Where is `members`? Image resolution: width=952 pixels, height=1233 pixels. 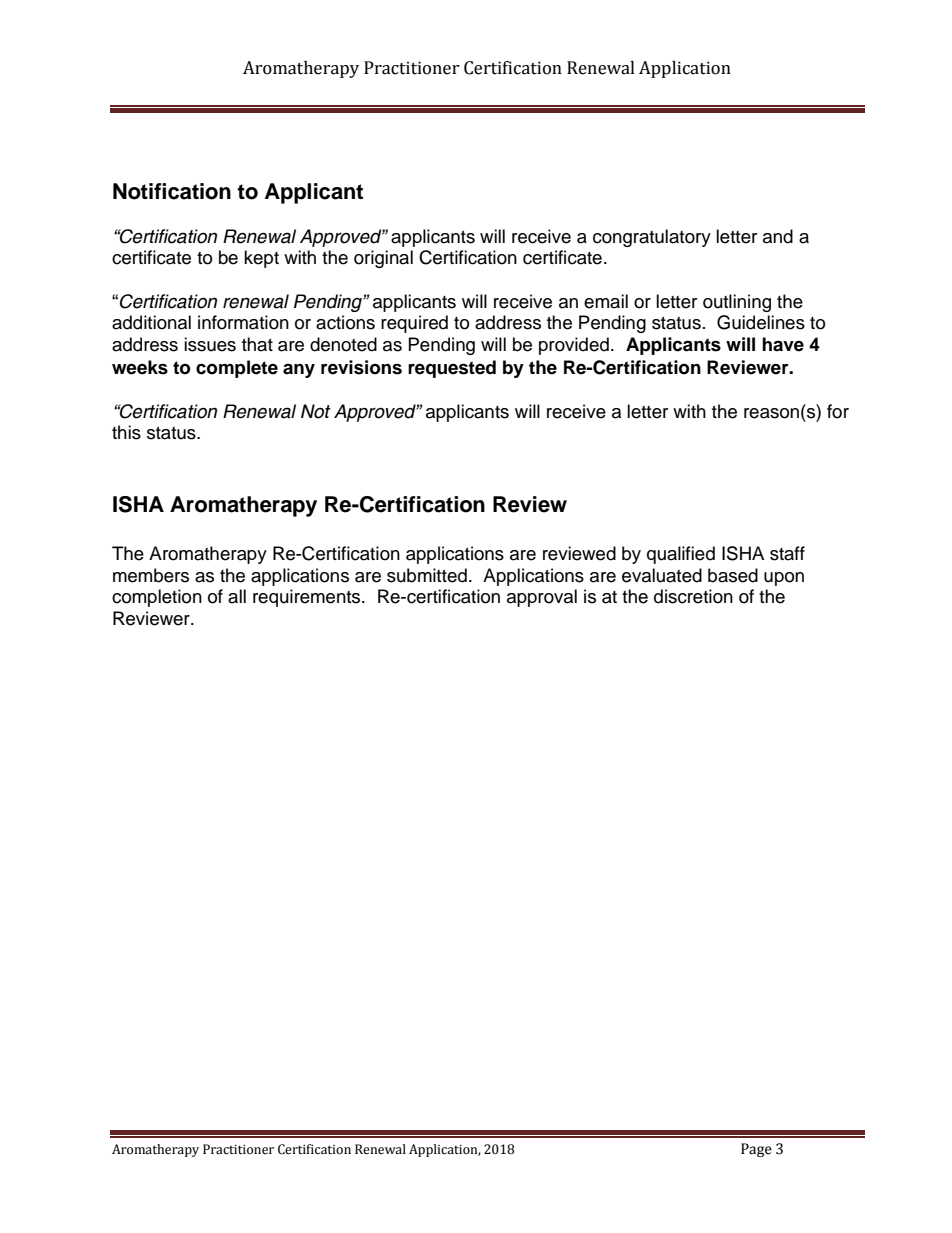
members is located at coordinates (151, 575).
